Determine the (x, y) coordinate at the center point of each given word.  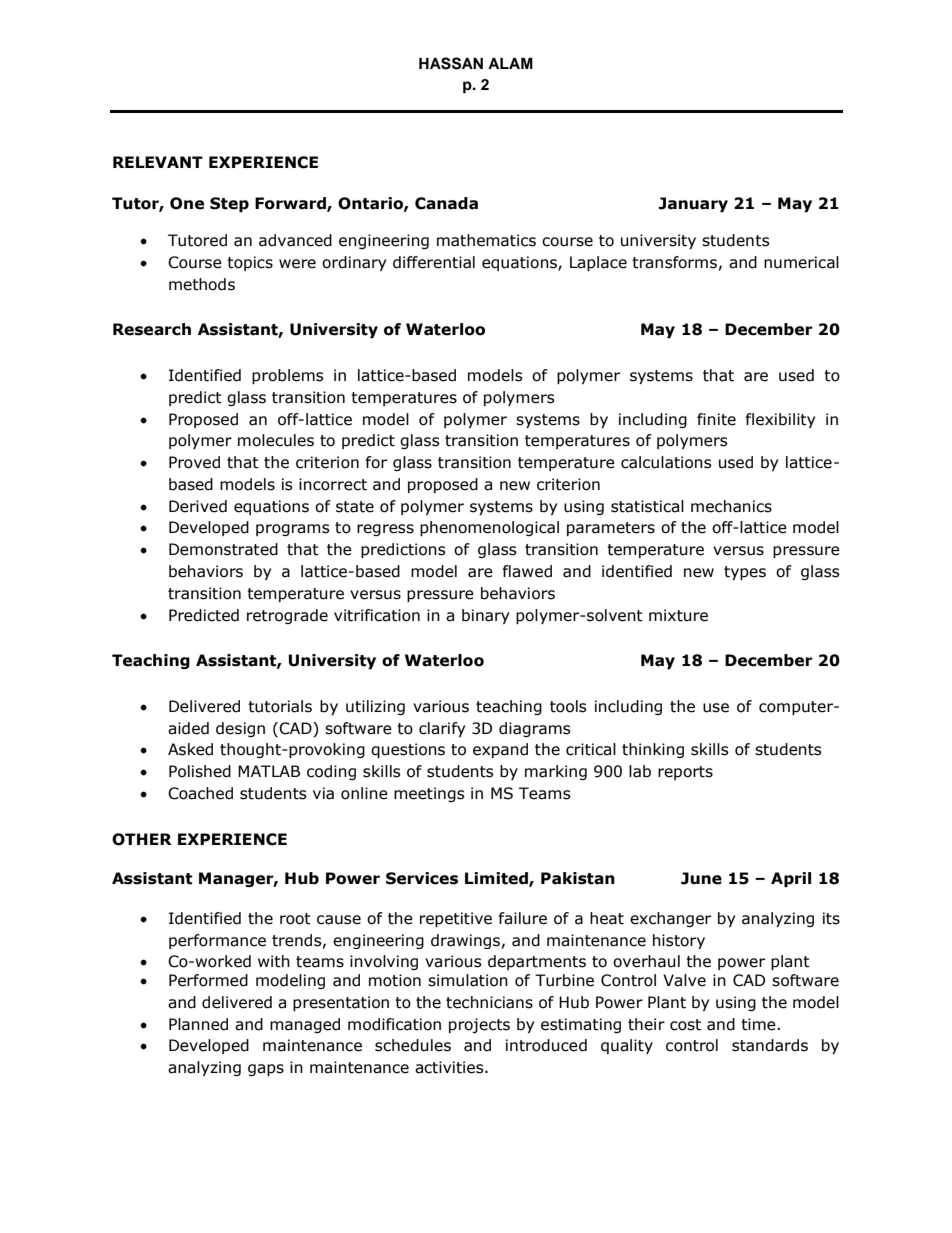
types (745, 573)
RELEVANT (158, 162)
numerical (801, 262)
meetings (429, 794)
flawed (527, 571)
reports (685, 773)
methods (202, 284)
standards (770, 1045)
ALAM (510, 63)
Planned (198, 1024)
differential (434, 262)
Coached (200, 793)
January (693, 204)
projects (479, 1025)
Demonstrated (223, 549)
